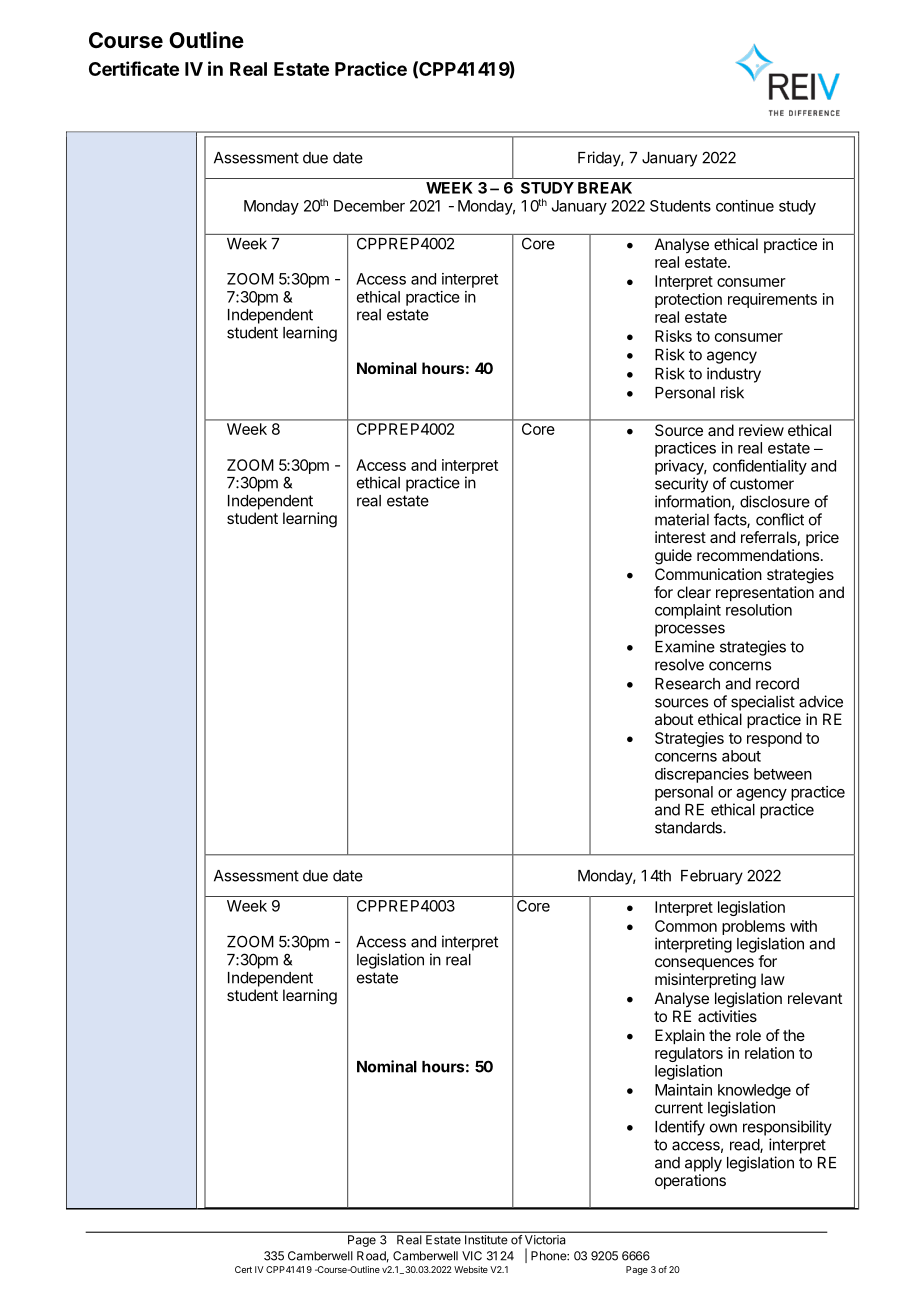  Describe the element at coordinates (605, 188) in the page. I see `BREAK` at that location.
